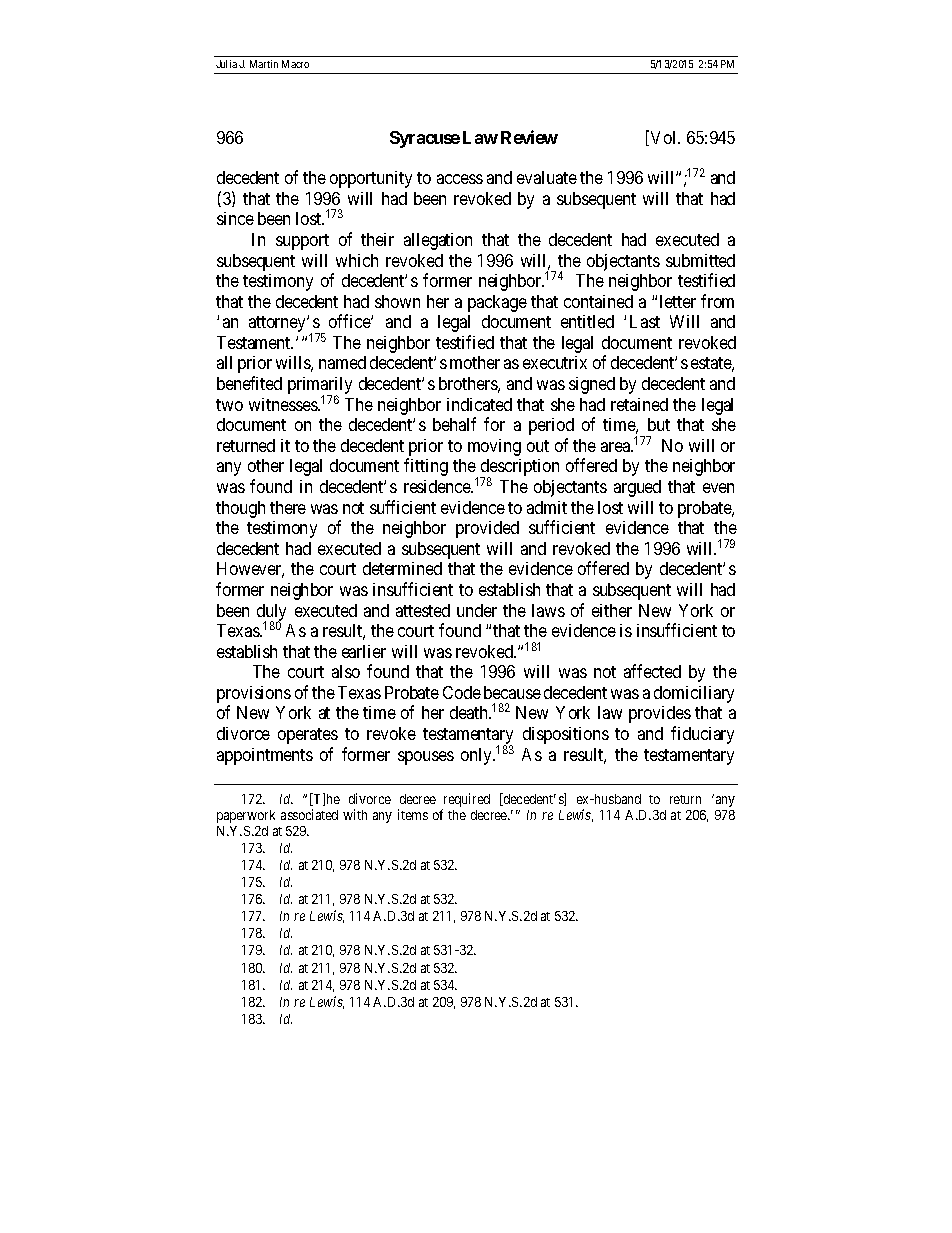 Image resolution: width=952 pixels, height=1233 pixels. I want to click on duly, so click(271, 613).
